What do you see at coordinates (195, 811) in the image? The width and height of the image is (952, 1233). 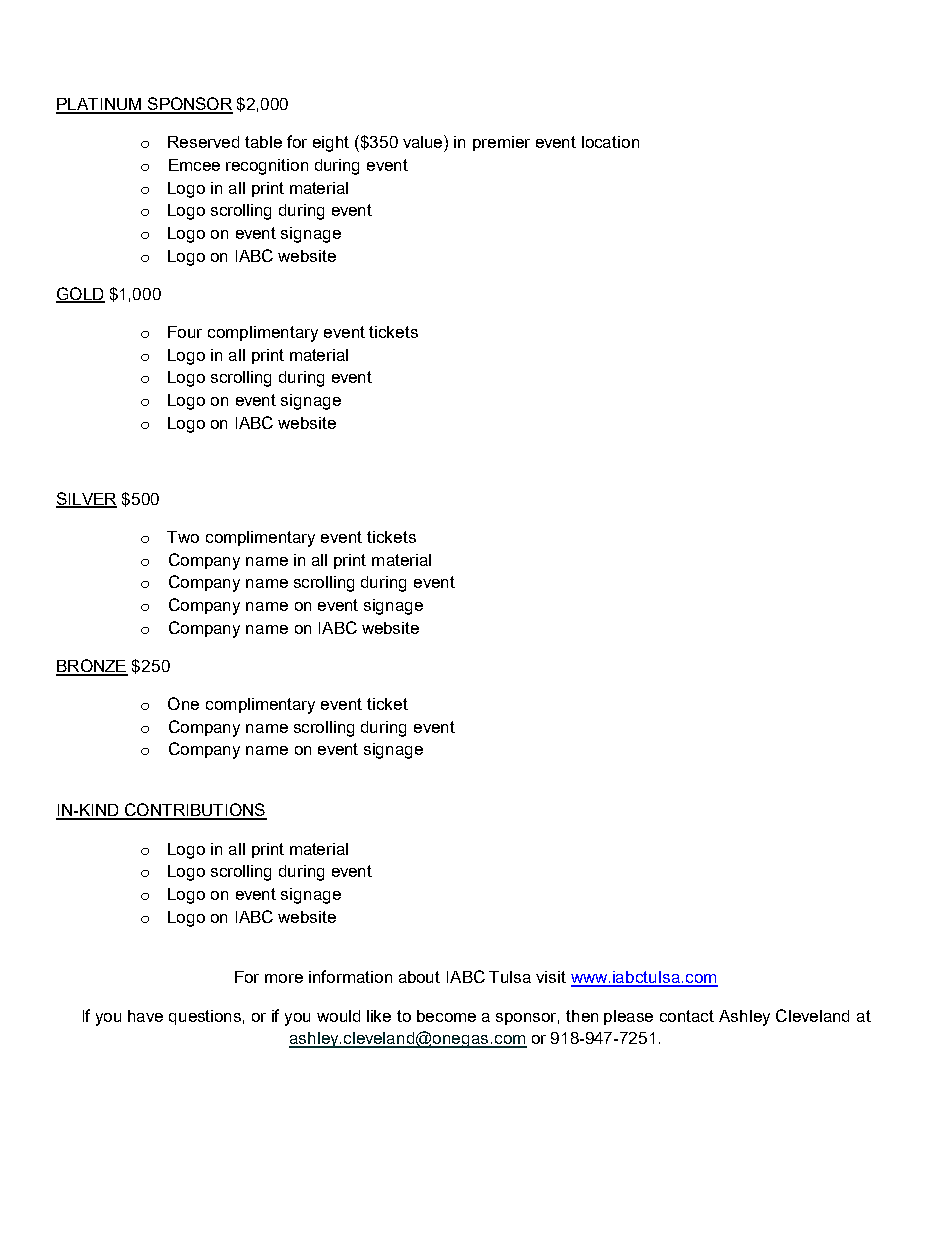 I see `CONTRIBUTIONS` at bounding box center [195, 811].
